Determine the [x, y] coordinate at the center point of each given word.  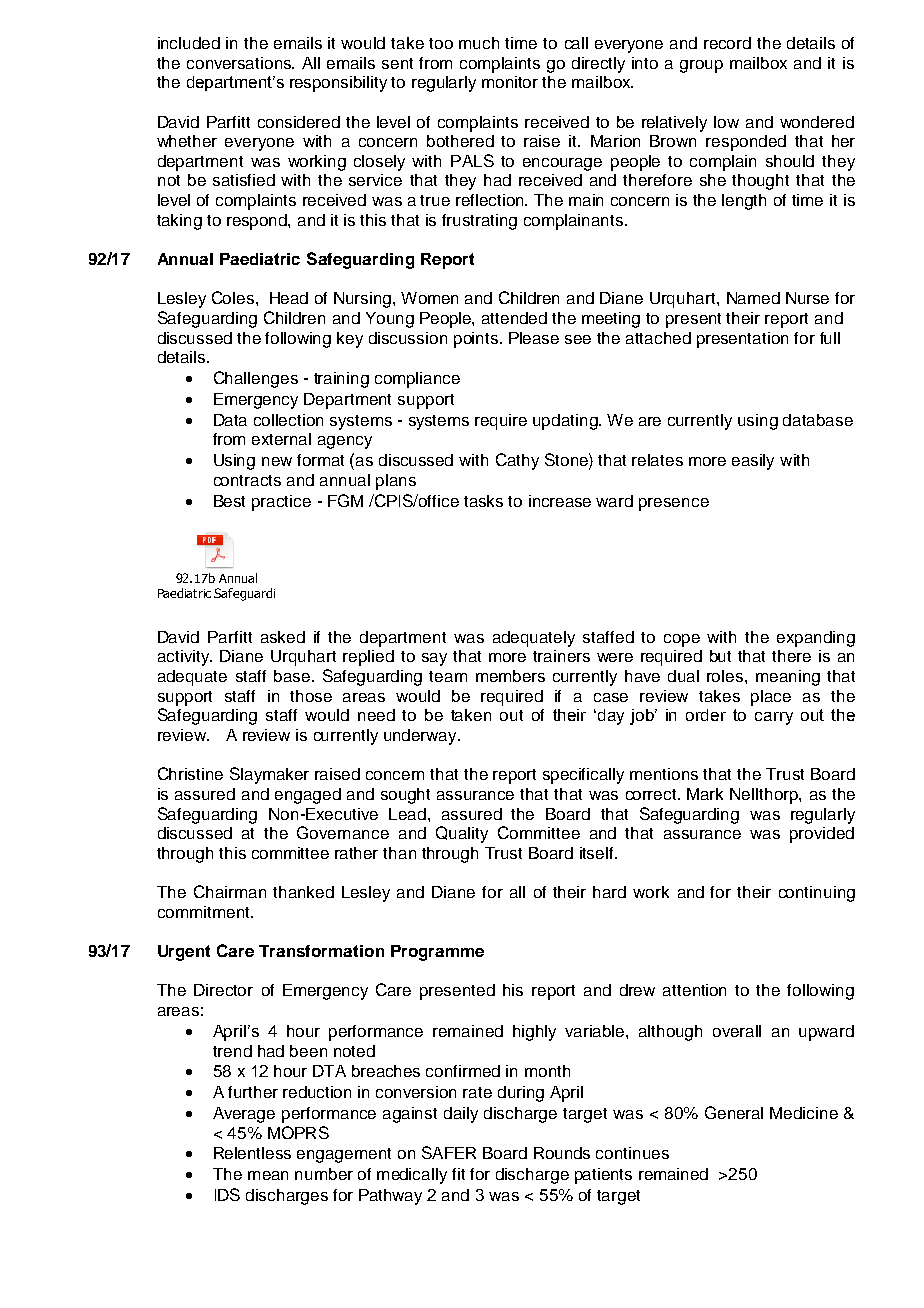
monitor [510, 82]
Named [753, 298]
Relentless [252, 1153]
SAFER [449, 1152]
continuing [817, 894]
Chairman [230, 891]
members [510, 676]
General [734, 1112]
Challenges [256, 379]
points [477, 340]
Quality [462, 834]
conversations [240, 63]
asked [283, 637]
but [720, 656]
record [727, 43]
